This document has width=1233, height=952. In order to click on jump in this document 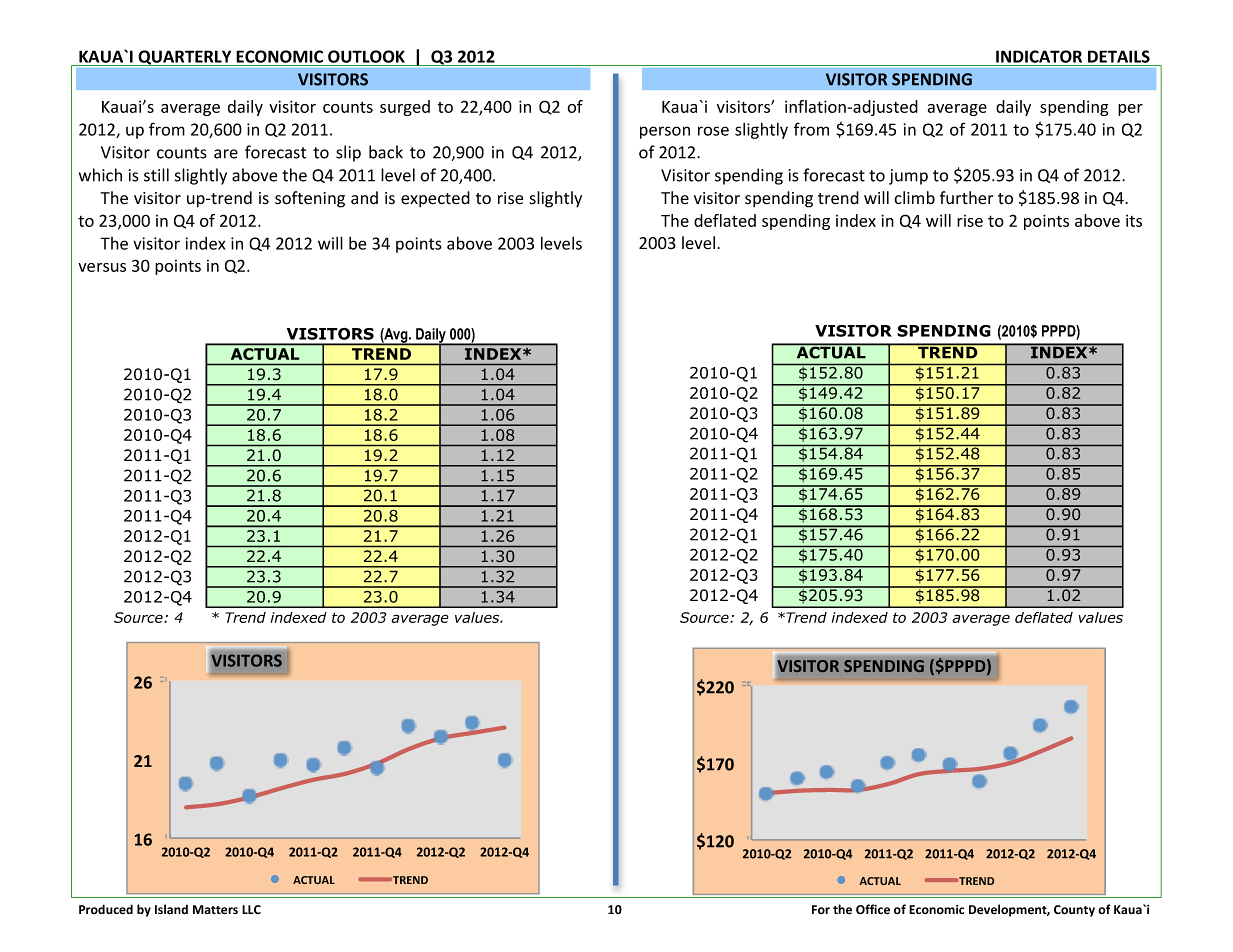, I will do `click(908, 177)`.
